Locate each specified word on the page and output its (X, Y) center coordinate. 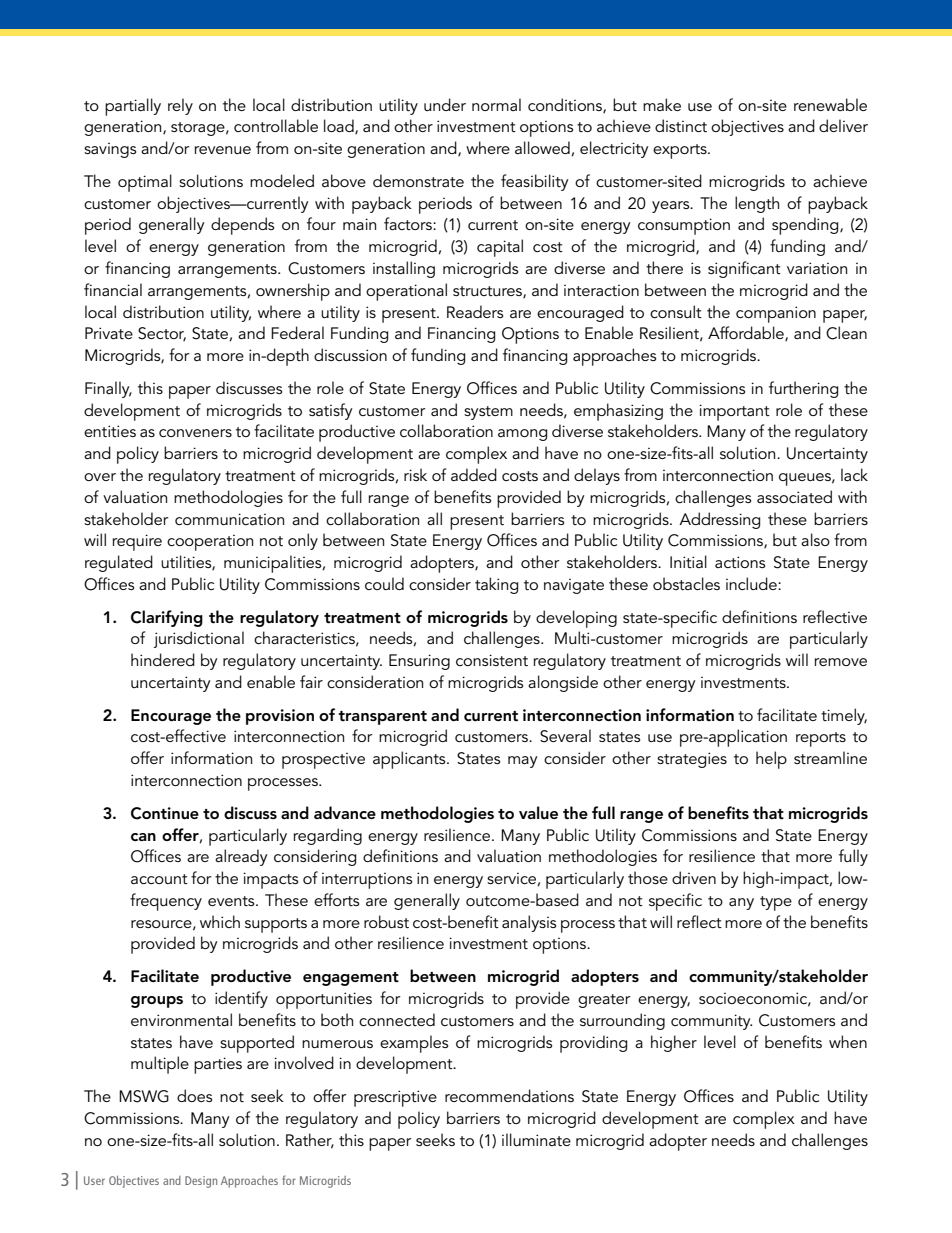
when (848, 1041)
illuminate (536, 1139)
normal (496, 104)
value (538, 812)
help (771, 760)
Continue (165, 813)
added (474, 474)
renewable (830, 104)
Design (201, 1182)
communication (229, 519)
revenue (222, 150)
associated (794, 496)
